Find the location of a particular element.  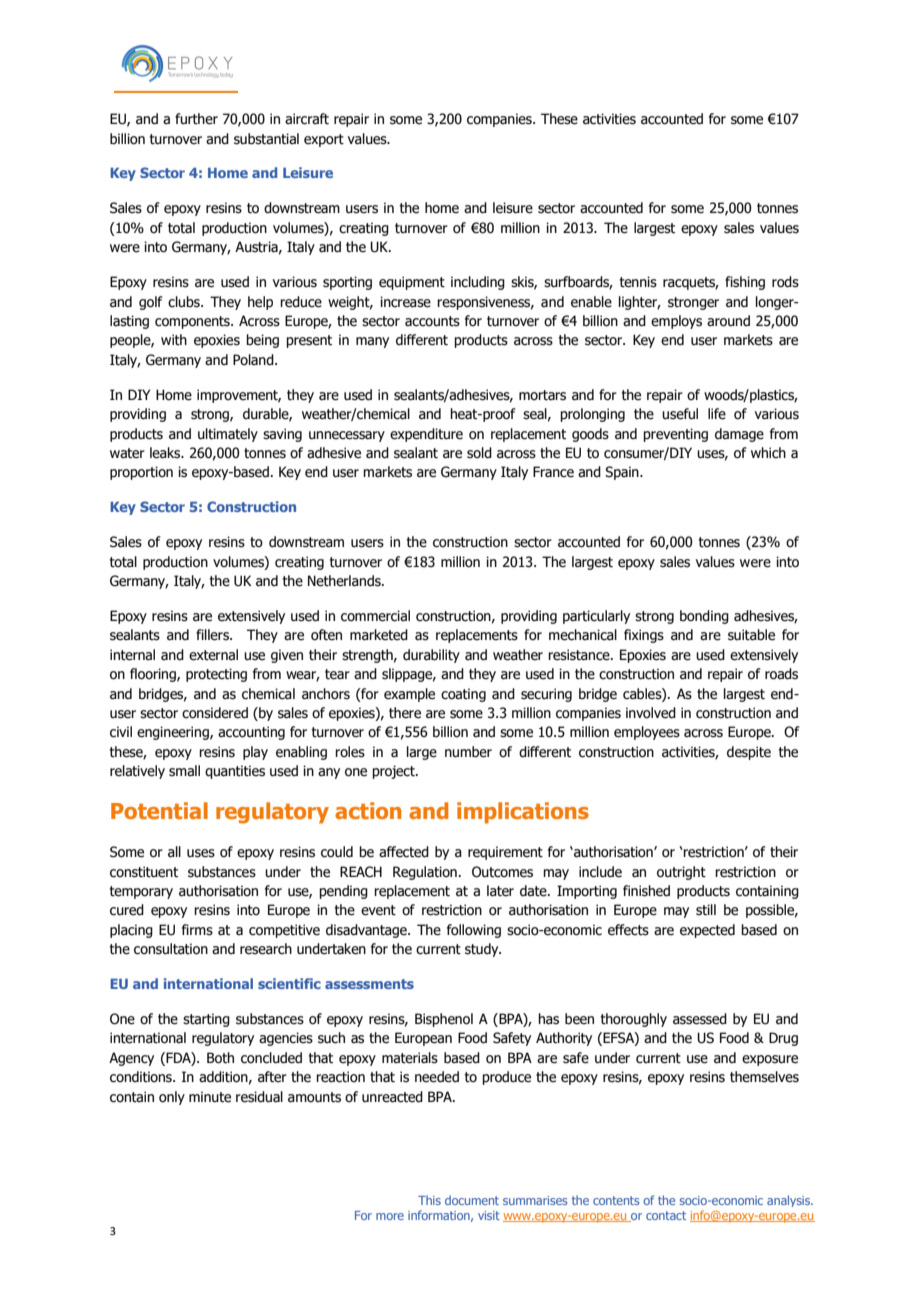

durability is located at coordinates (431, 656).
